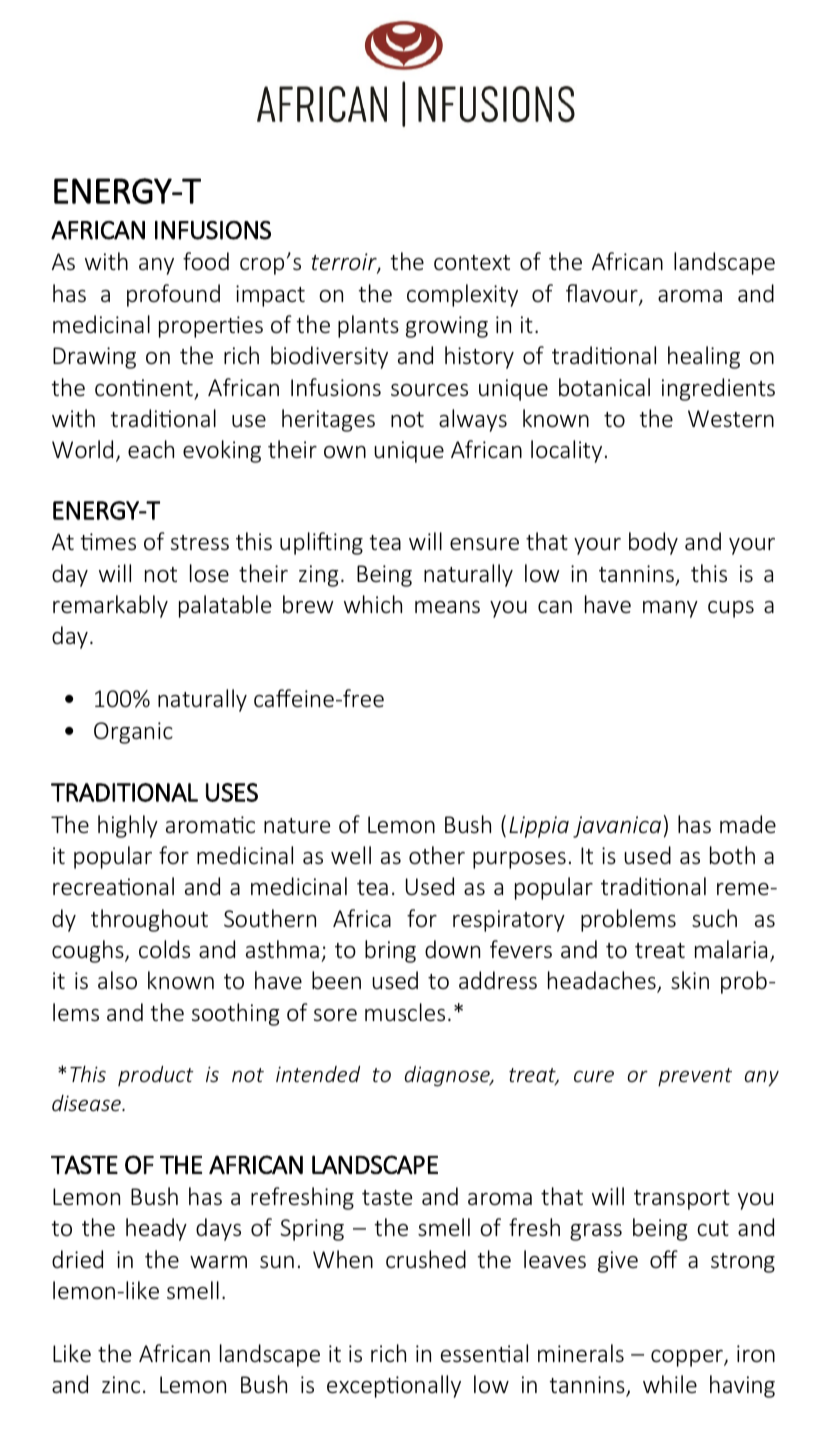 The image size is (825, 1456). Describe the element at coordinates (121, 1384) in the image. I see `zinc` at that location.
